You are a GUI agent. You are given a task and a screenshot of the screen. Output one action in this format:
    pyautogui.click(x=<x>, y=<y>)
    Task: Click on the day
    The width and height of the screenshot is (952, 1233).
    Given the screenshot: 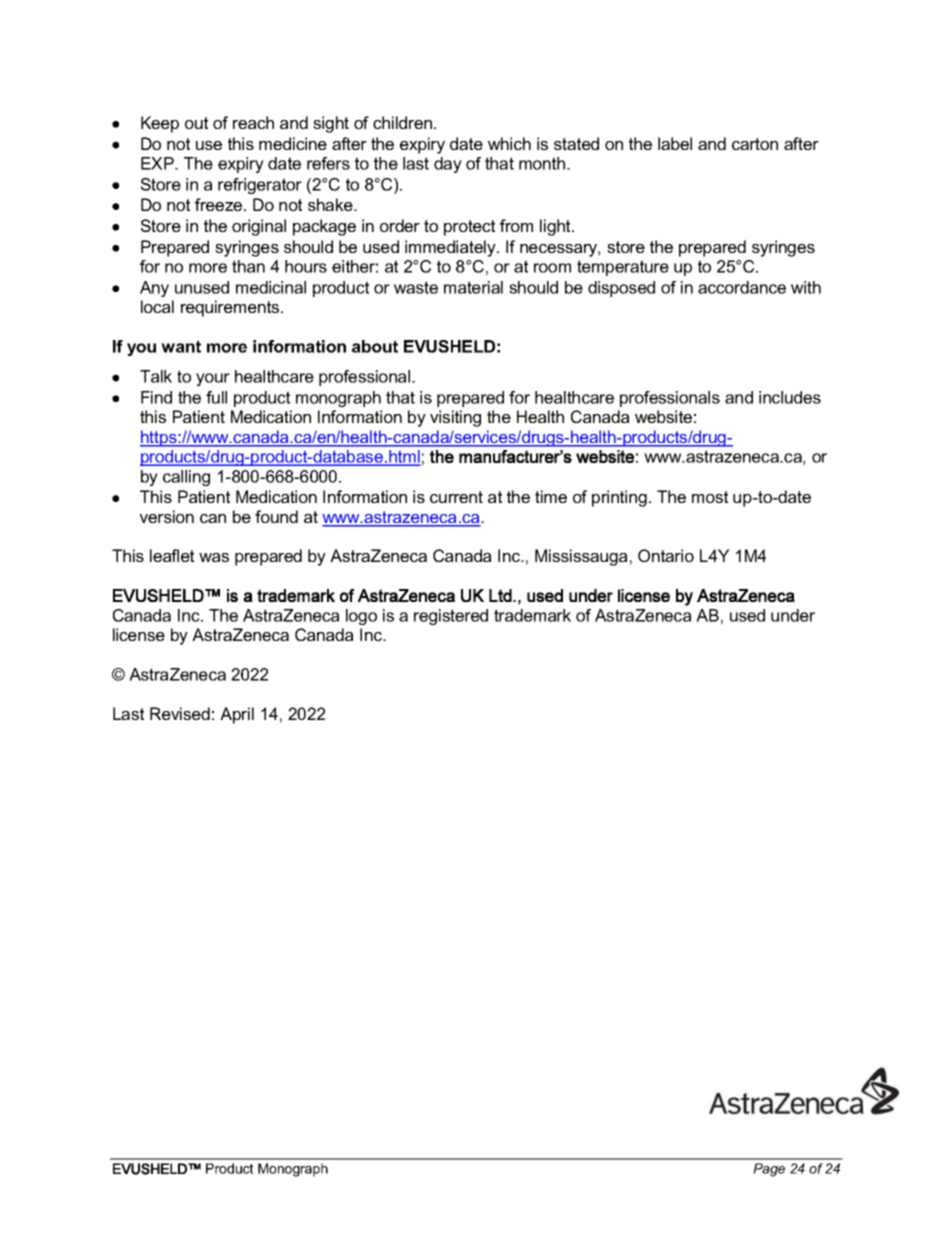 What is the action you would take?
    pyautogui.click(x=448, y=165)
